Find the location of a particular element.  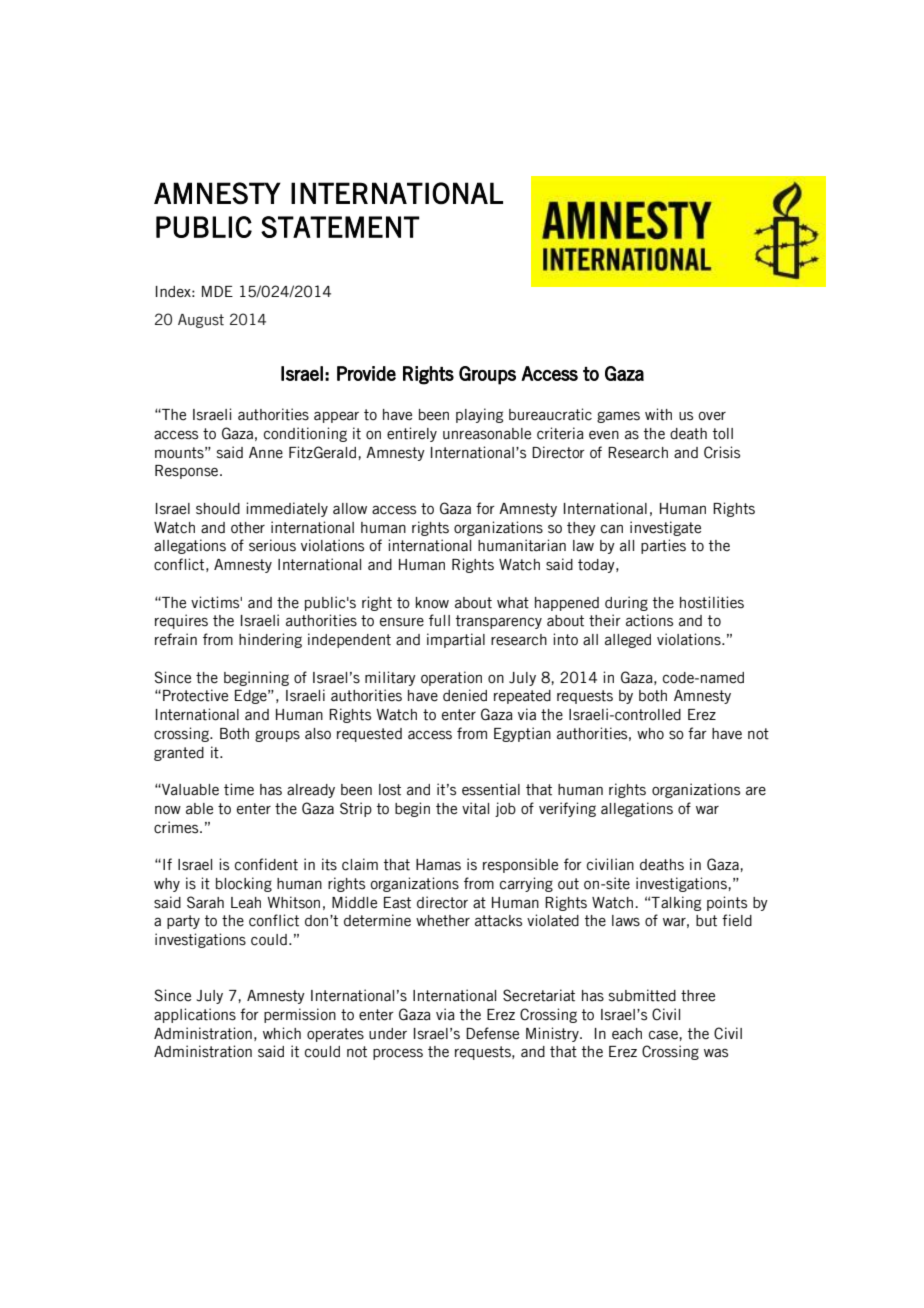

verifying is located at coordinates (567, 809).
